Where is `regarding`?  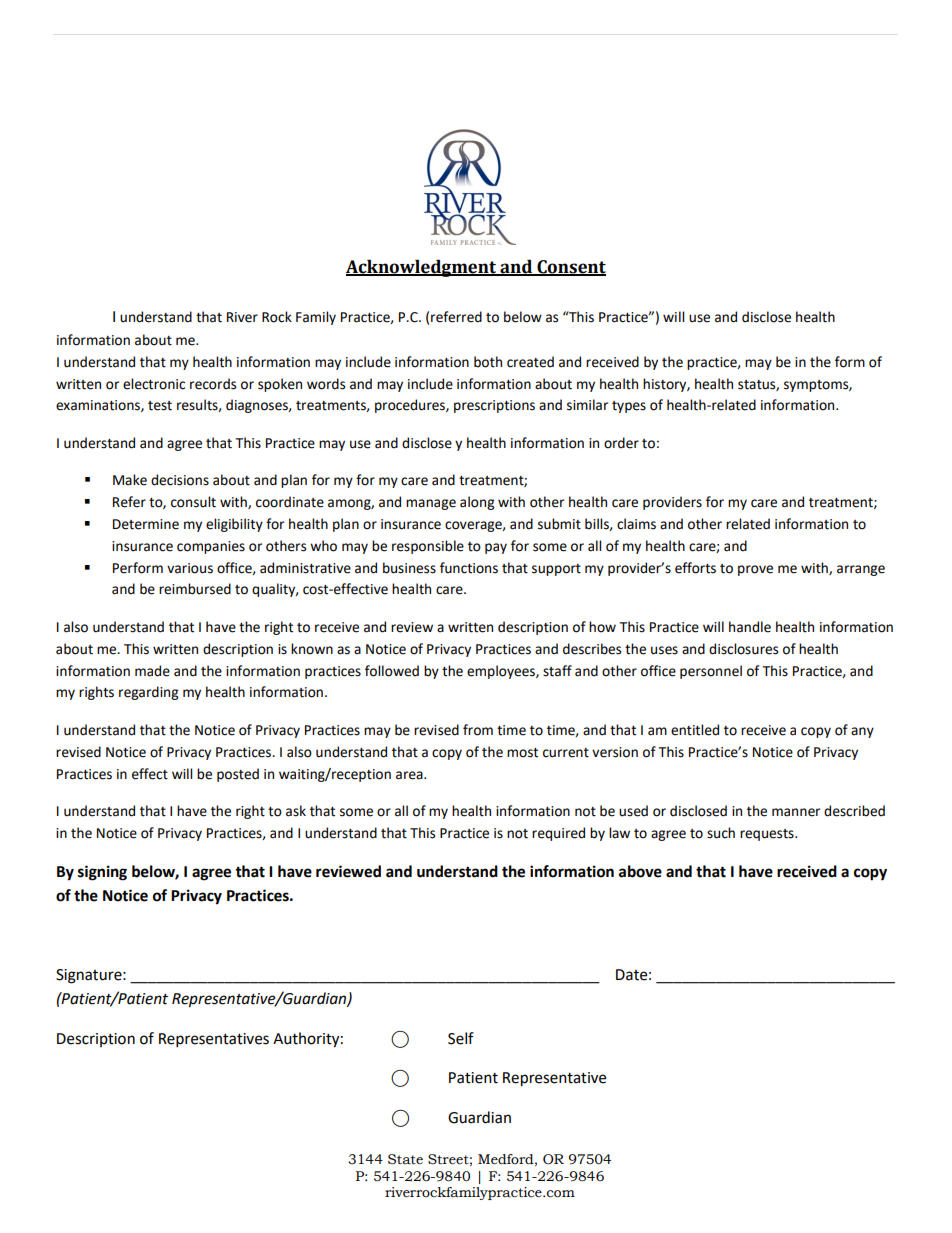
regarding is located at coordinates (148, 693).
